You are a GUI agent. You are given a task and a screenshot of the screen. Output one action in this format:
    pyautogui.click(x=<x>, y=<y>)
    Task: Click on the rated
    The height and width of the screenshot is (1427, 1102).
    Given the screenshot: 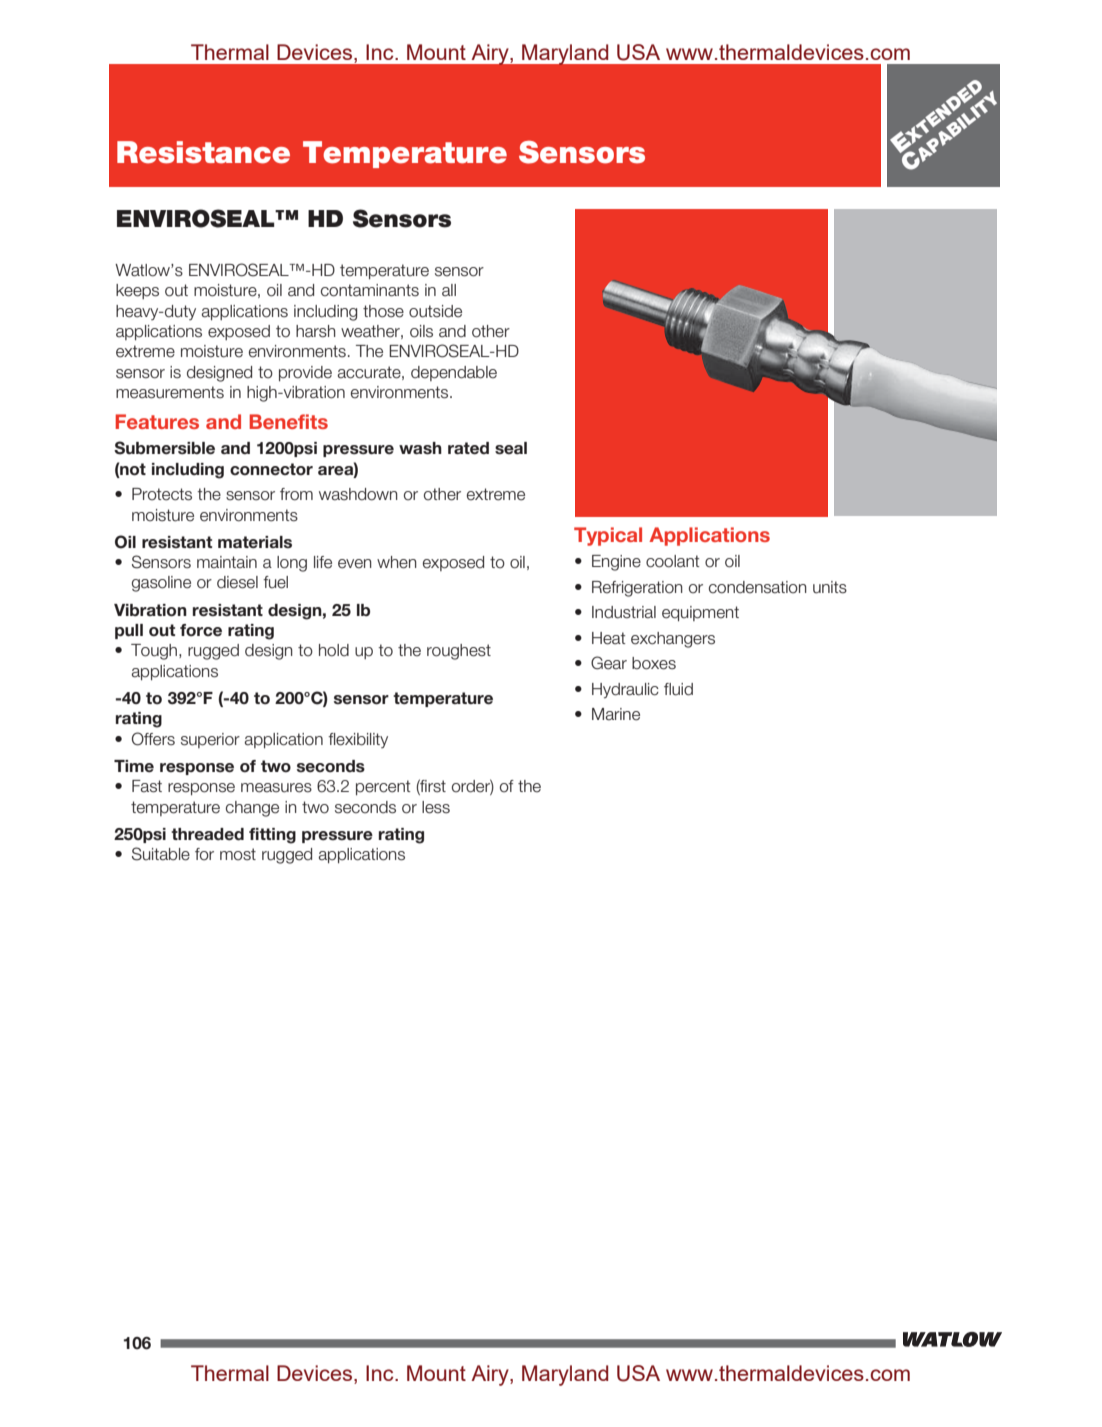 What is the action you would take?
    pyautogui.click(x=468, y=448)
